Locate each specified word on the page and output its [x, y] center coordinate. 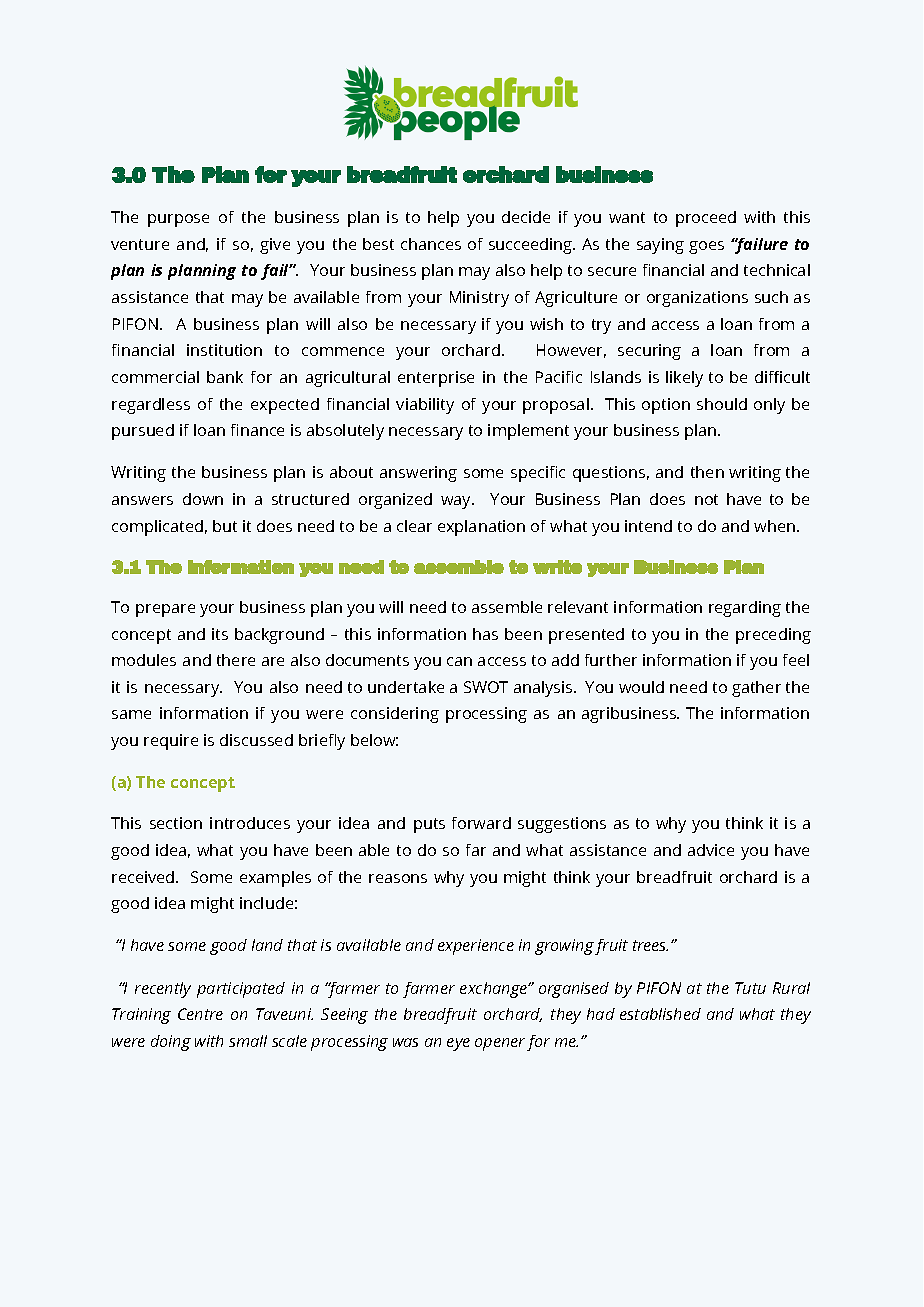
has [485, 634]
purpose [178, 220]
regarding [745, 609]
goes [706, 247]
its [220, 634]
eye [458, 1044]
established [660, 1014]
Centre [200, 1014]
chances [431, 244]
